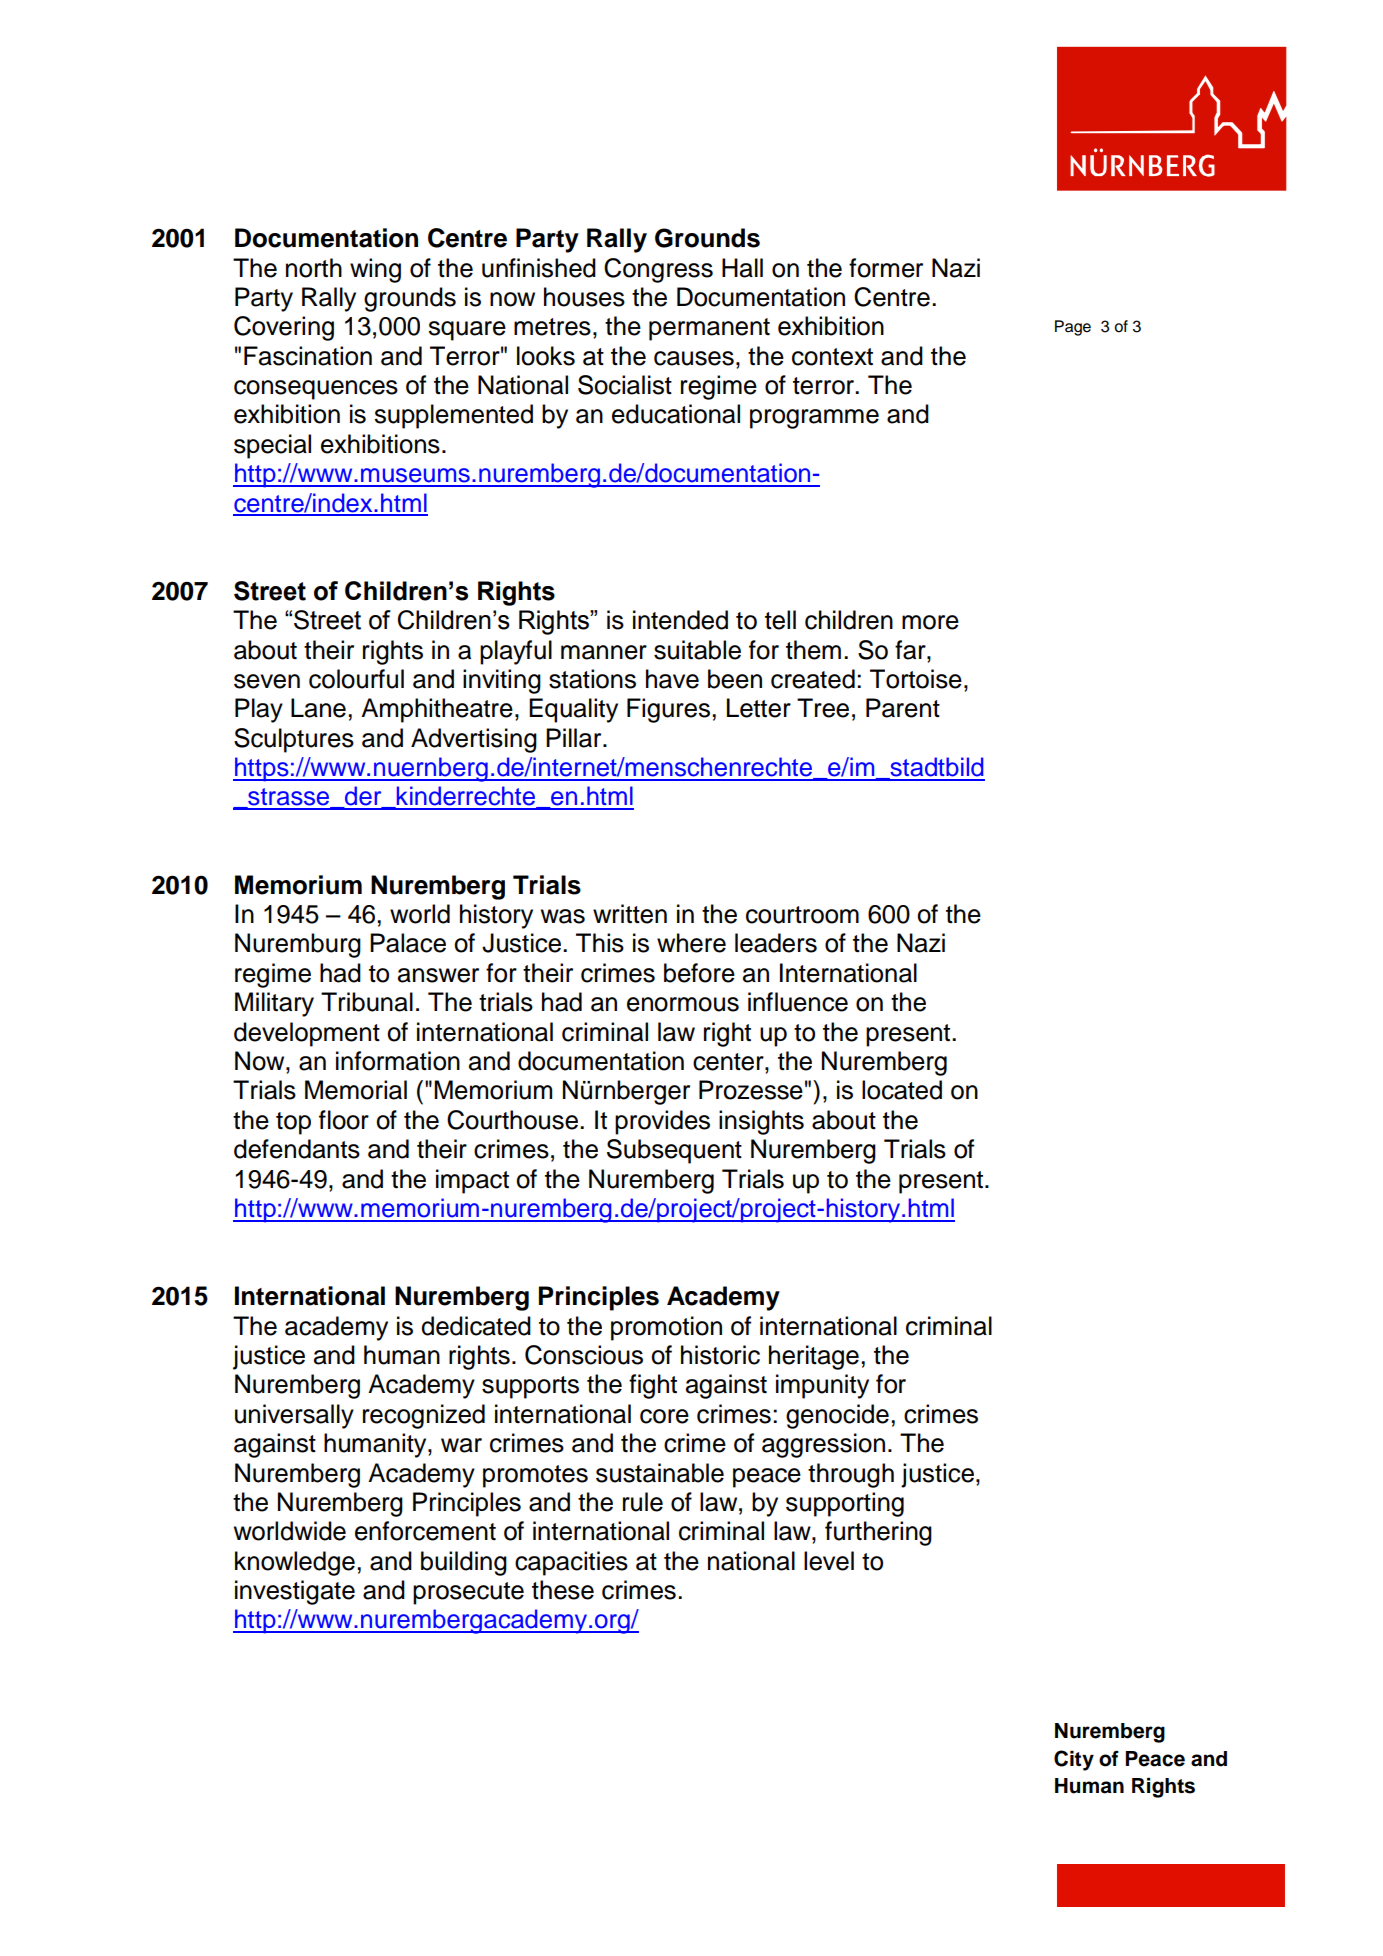 Image resolution: width=1383 pixels, height=1956 pixels. What do you see at coordinates (902, 1090) in the screenshot?
I see `located` at bounding box center [902, 1090].
